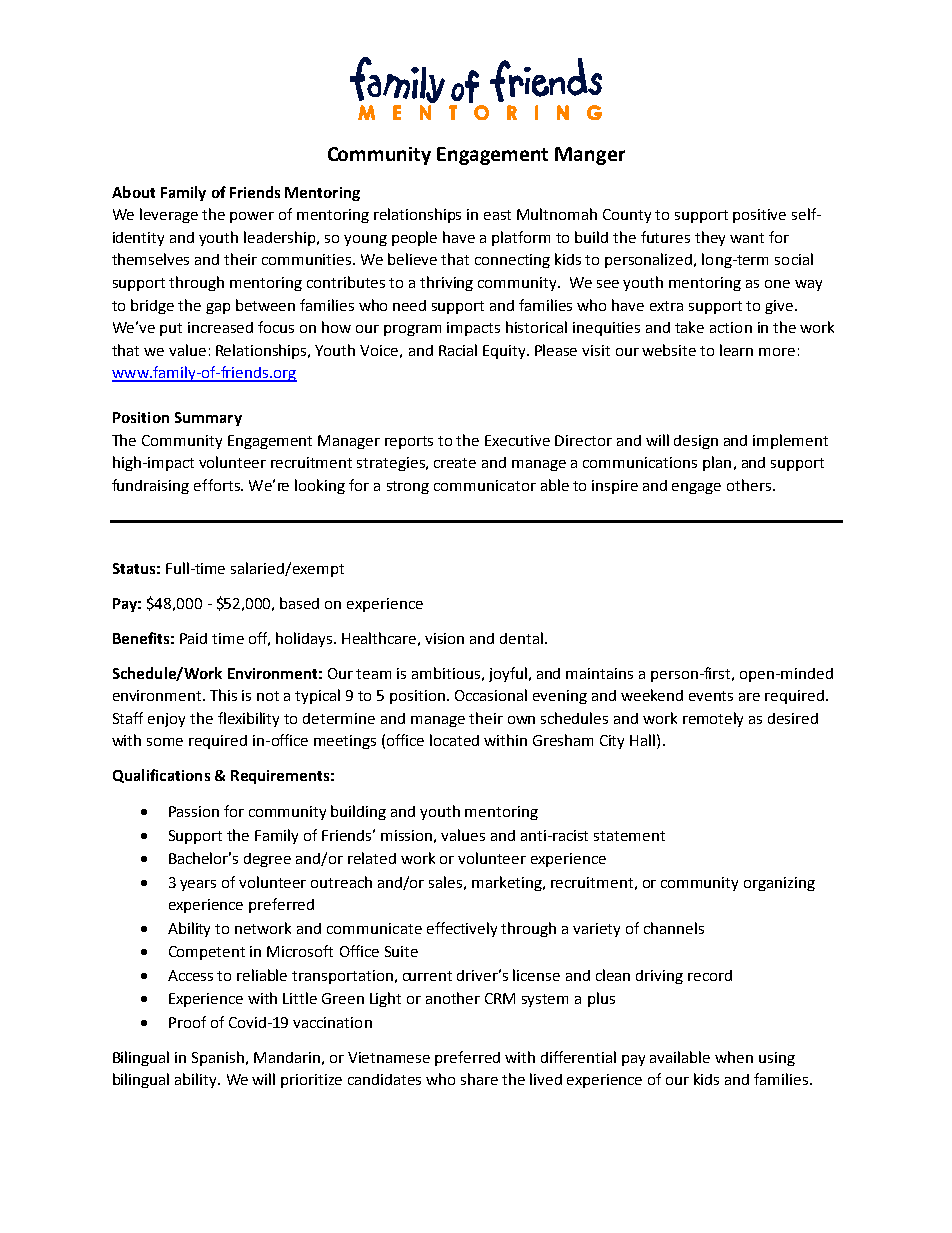 This screenshot has height=1233, width=952. What do you see at coordinates (497, 215) in the screenshot?
I see `east` at bounding box center [497, 215].
